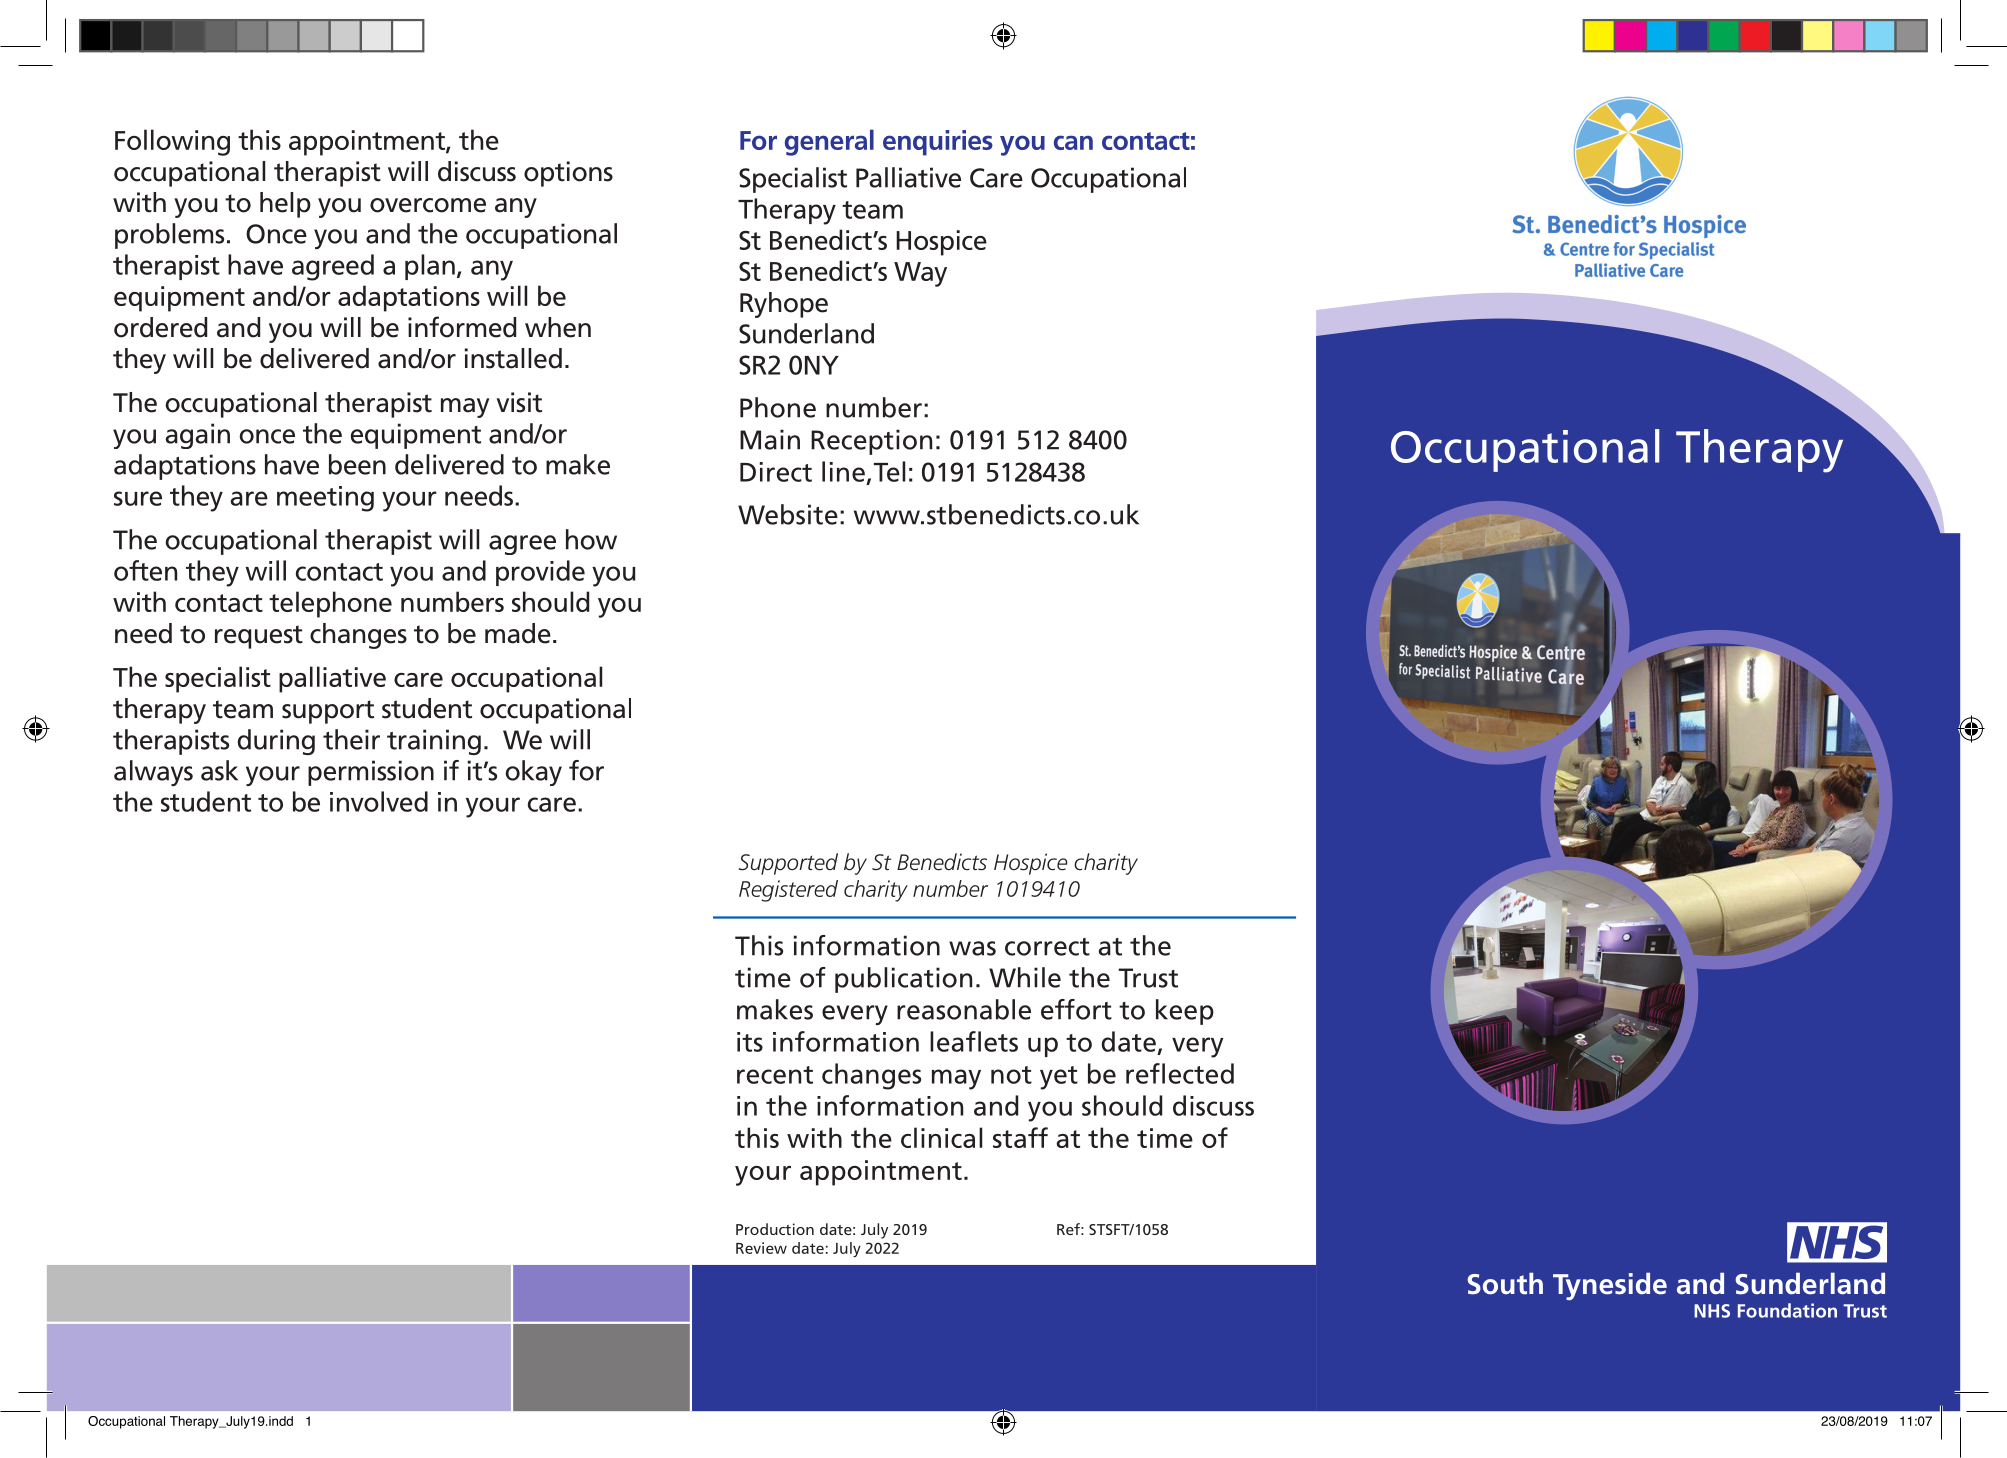 Image resolution: width=2007 pixels, height=1458 pixels. I want to click on involved, so click(379, 801).
